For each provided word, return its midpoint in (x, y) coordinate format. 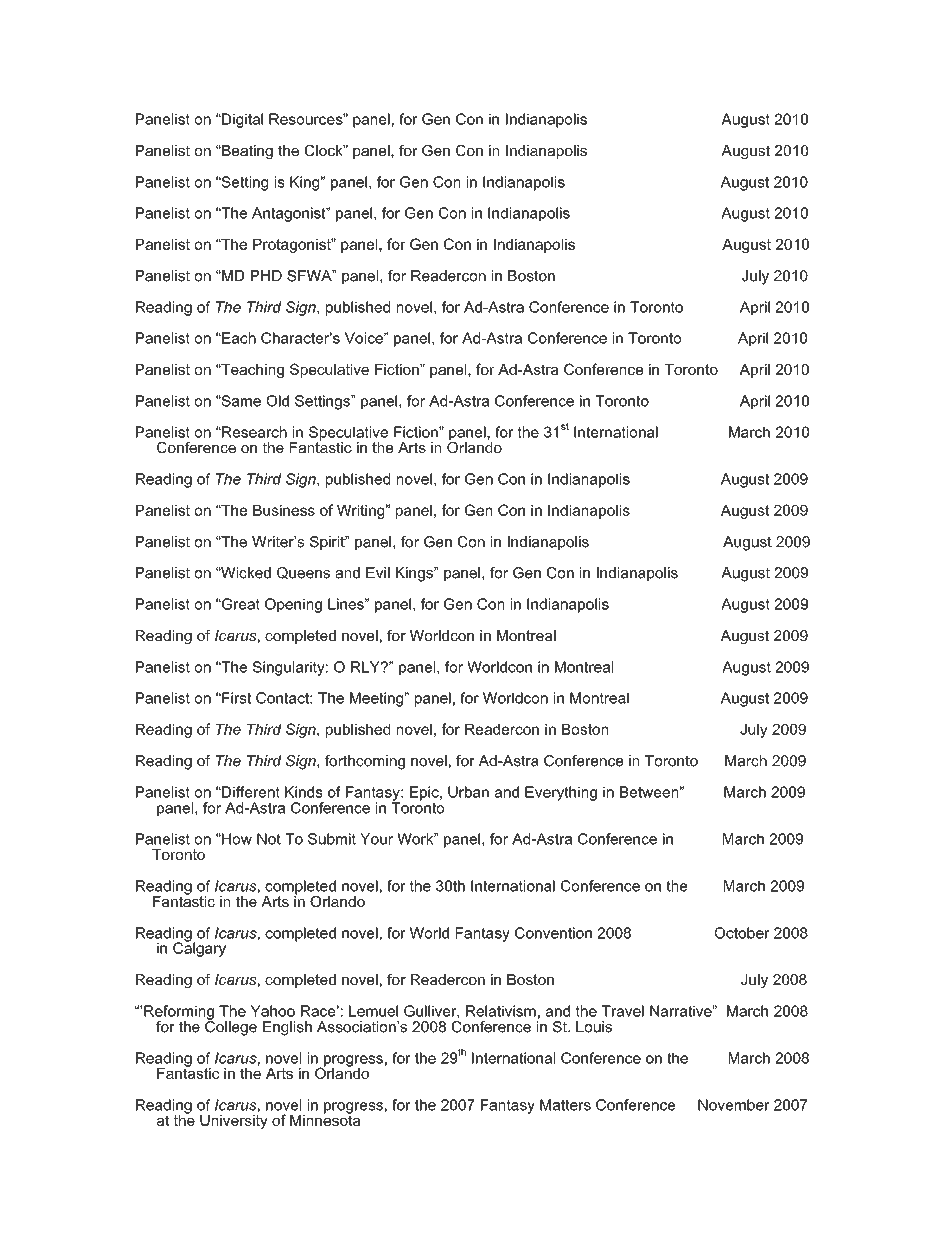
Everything (561, 793)
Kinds (304, 792)
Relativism (501, 1011)
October (742, 933)
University (234, 1120)
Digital (241, 120)
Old (277, 401)
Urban (468, 792)
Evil (378, 572)
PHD (266, 275)
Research (253, 432)
